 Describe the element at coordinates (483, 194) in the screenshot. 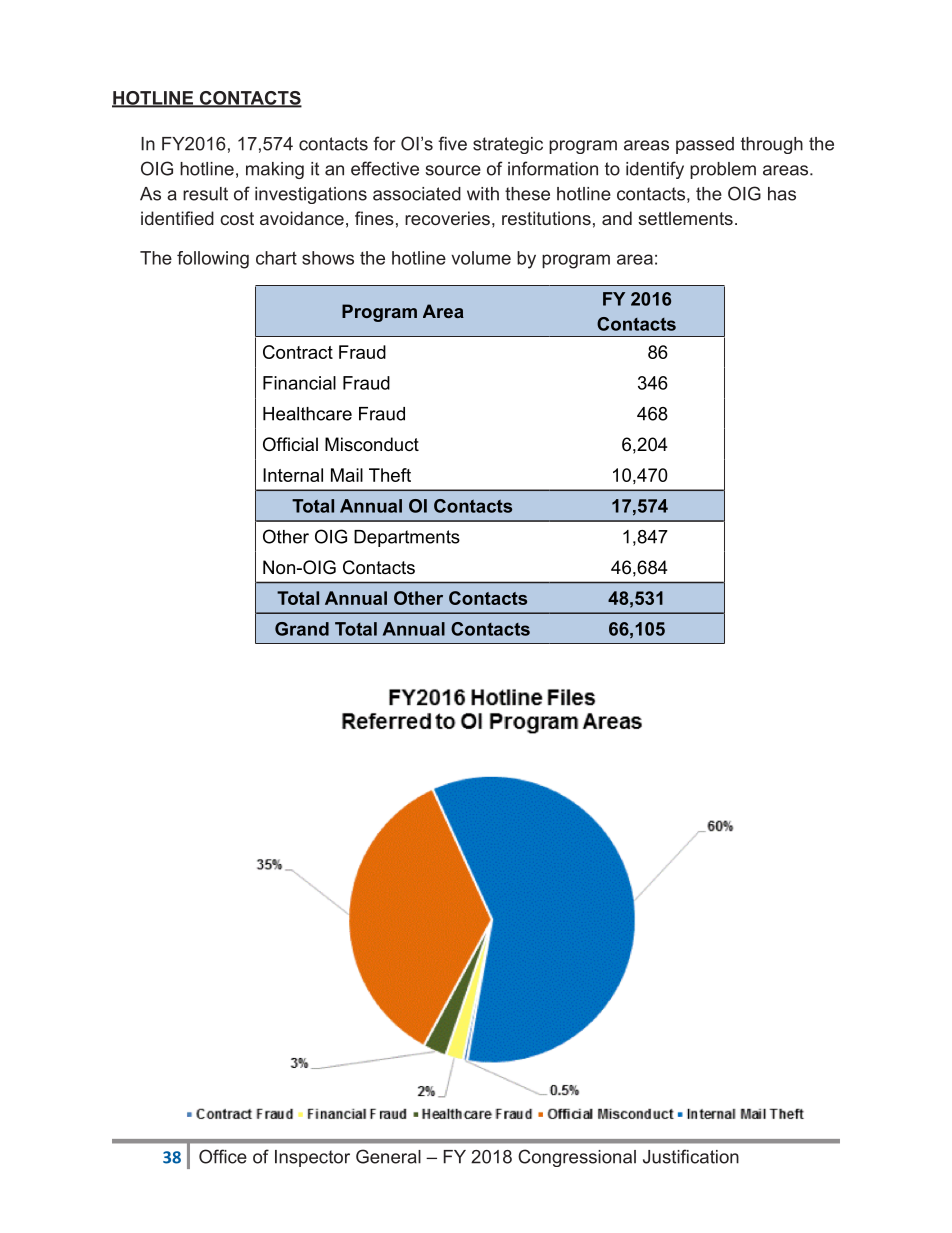

I see `with` at that location.
